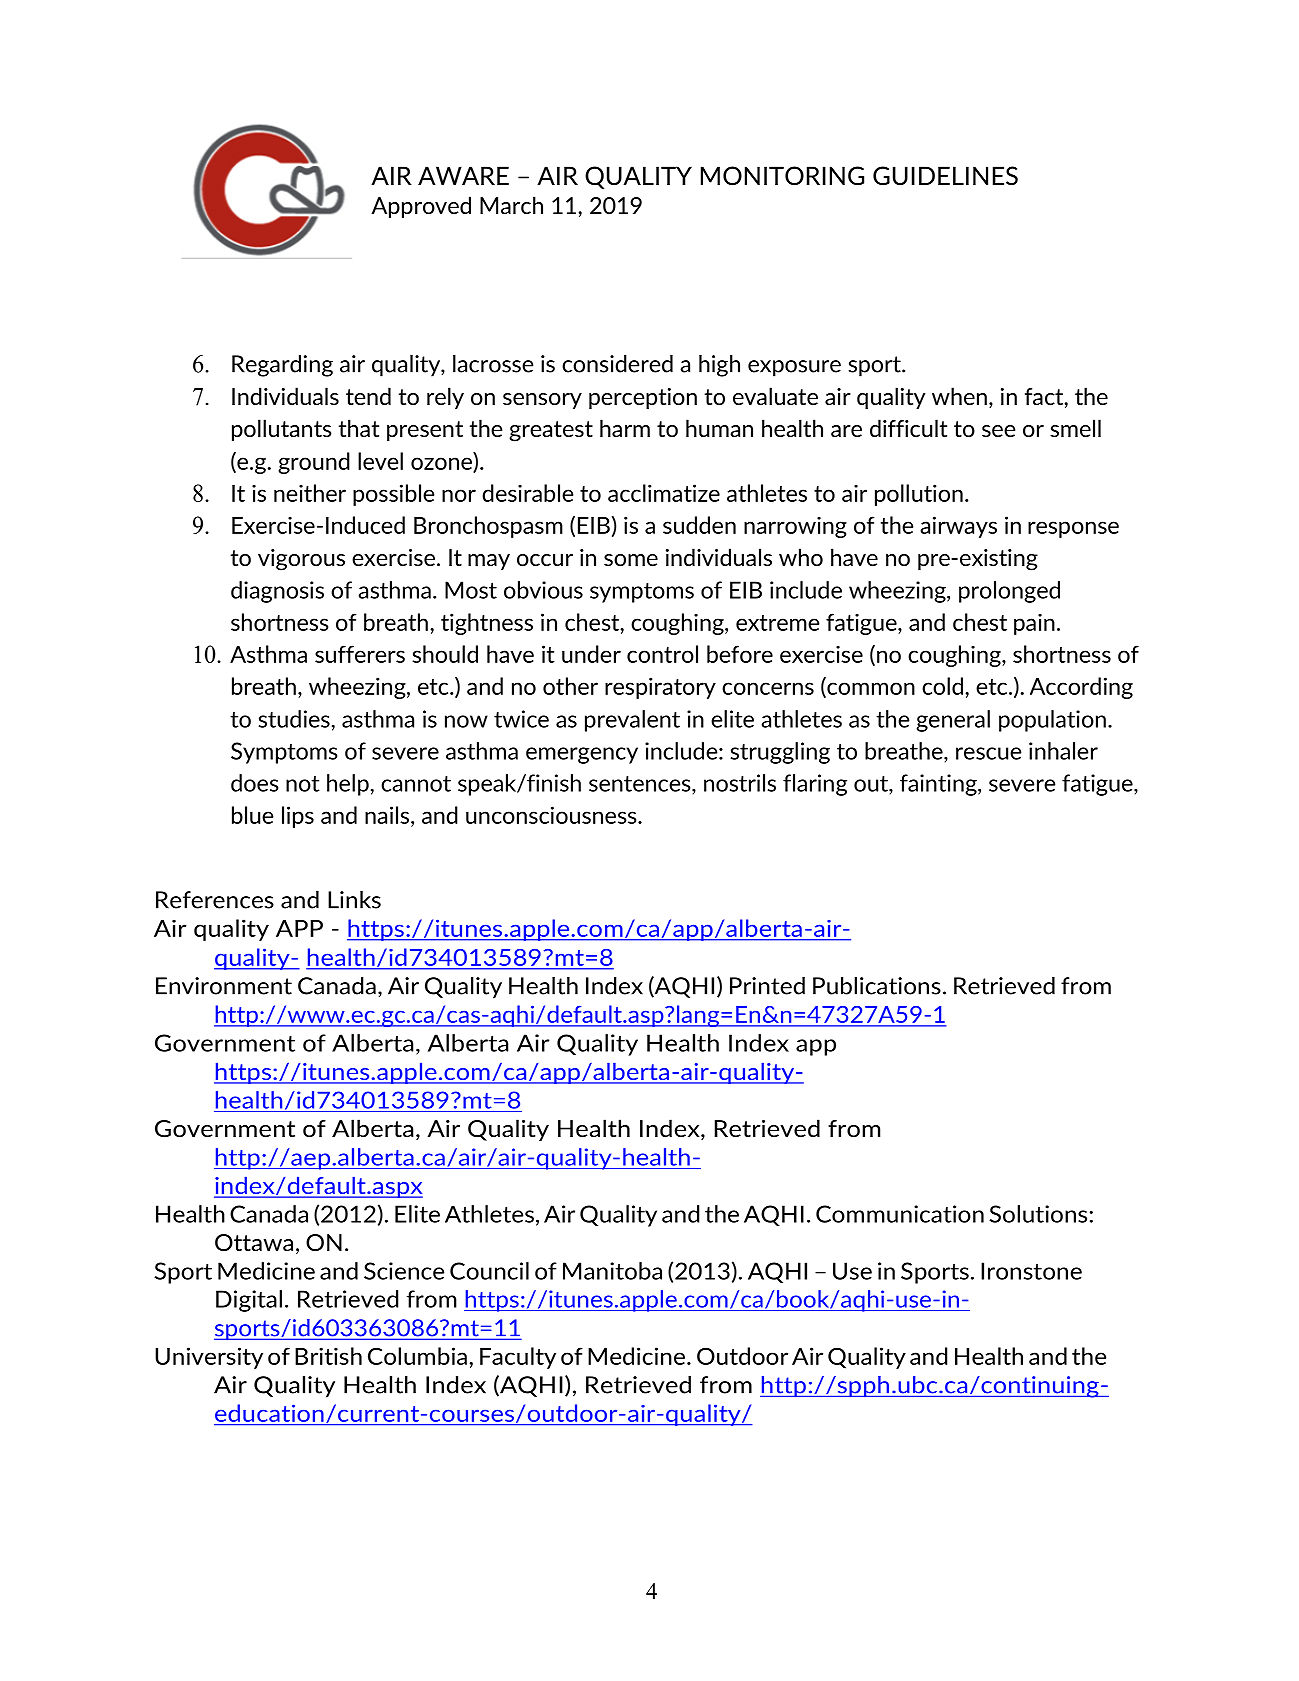 The height and width of the screenshot is (1681, 1299). I want to click on Solutions, so click(1038, 1214).
